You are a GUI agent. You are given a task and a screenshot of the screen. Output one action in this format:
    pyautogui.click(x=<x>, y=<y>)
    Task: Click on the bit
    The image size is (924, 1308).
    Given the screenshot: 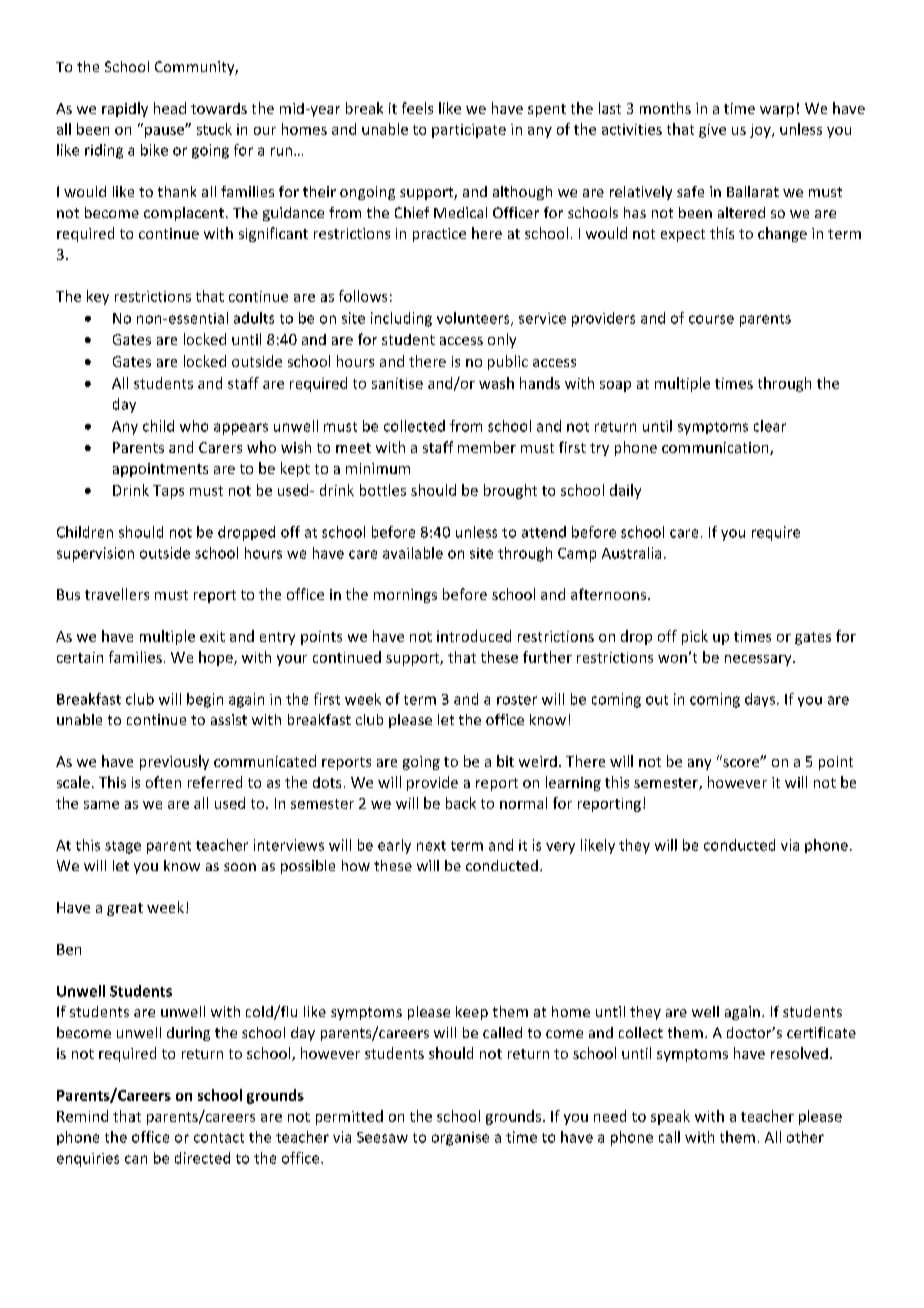 What is the action you would take?
    pyautogui.click(x=505, y=761)
